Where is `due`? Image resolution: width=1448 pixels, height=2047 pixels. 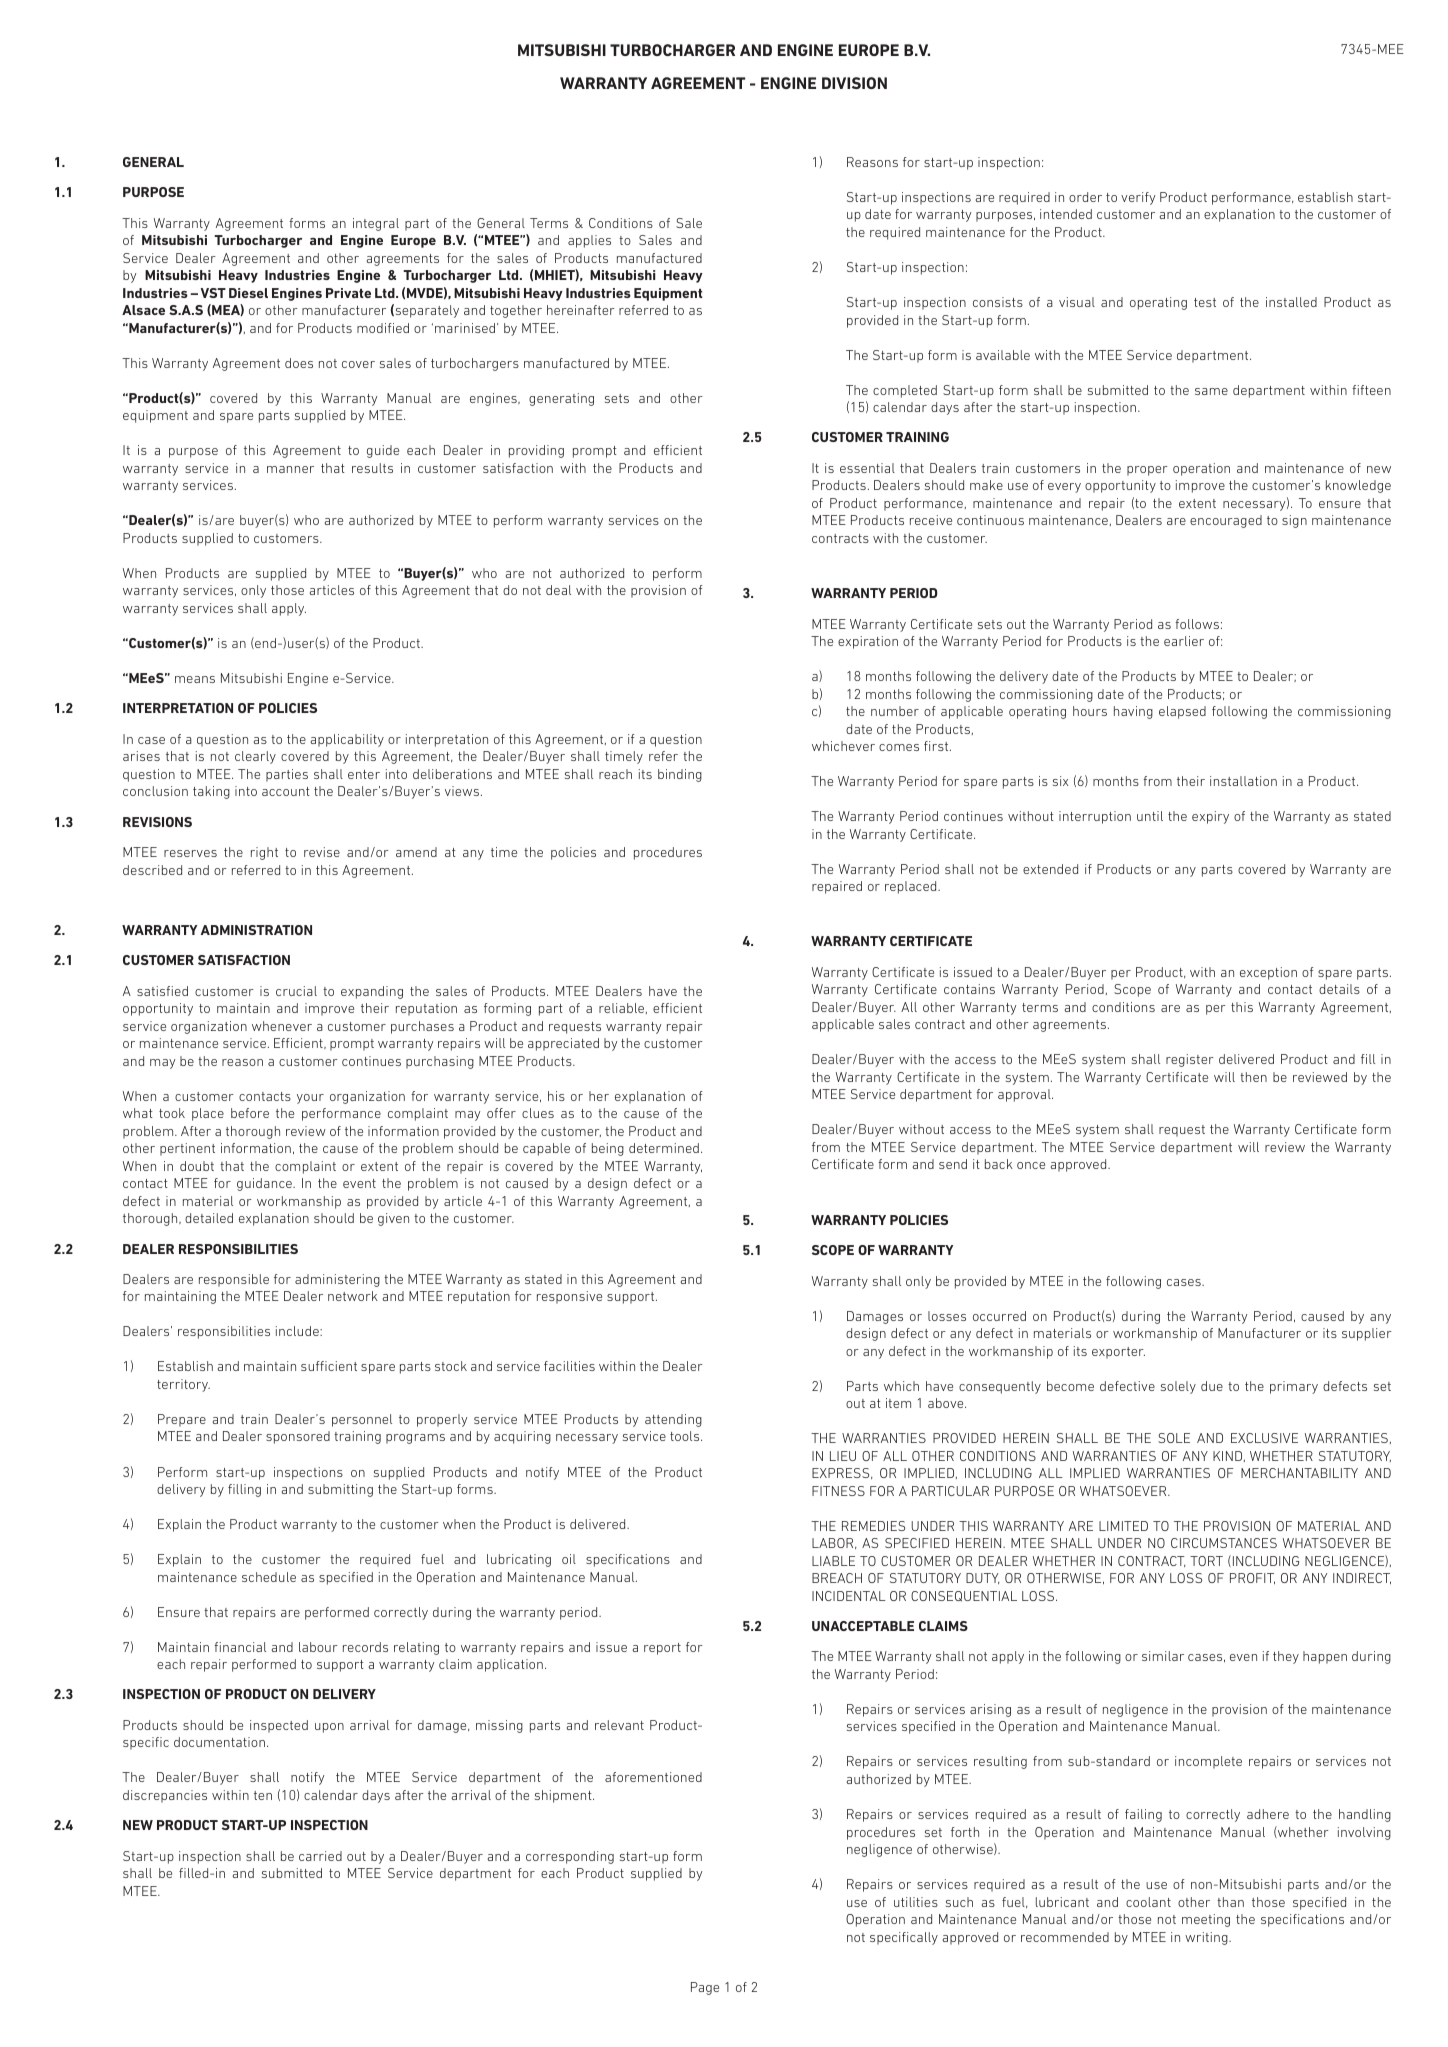
due is located at coordinates (1212, 1386).
